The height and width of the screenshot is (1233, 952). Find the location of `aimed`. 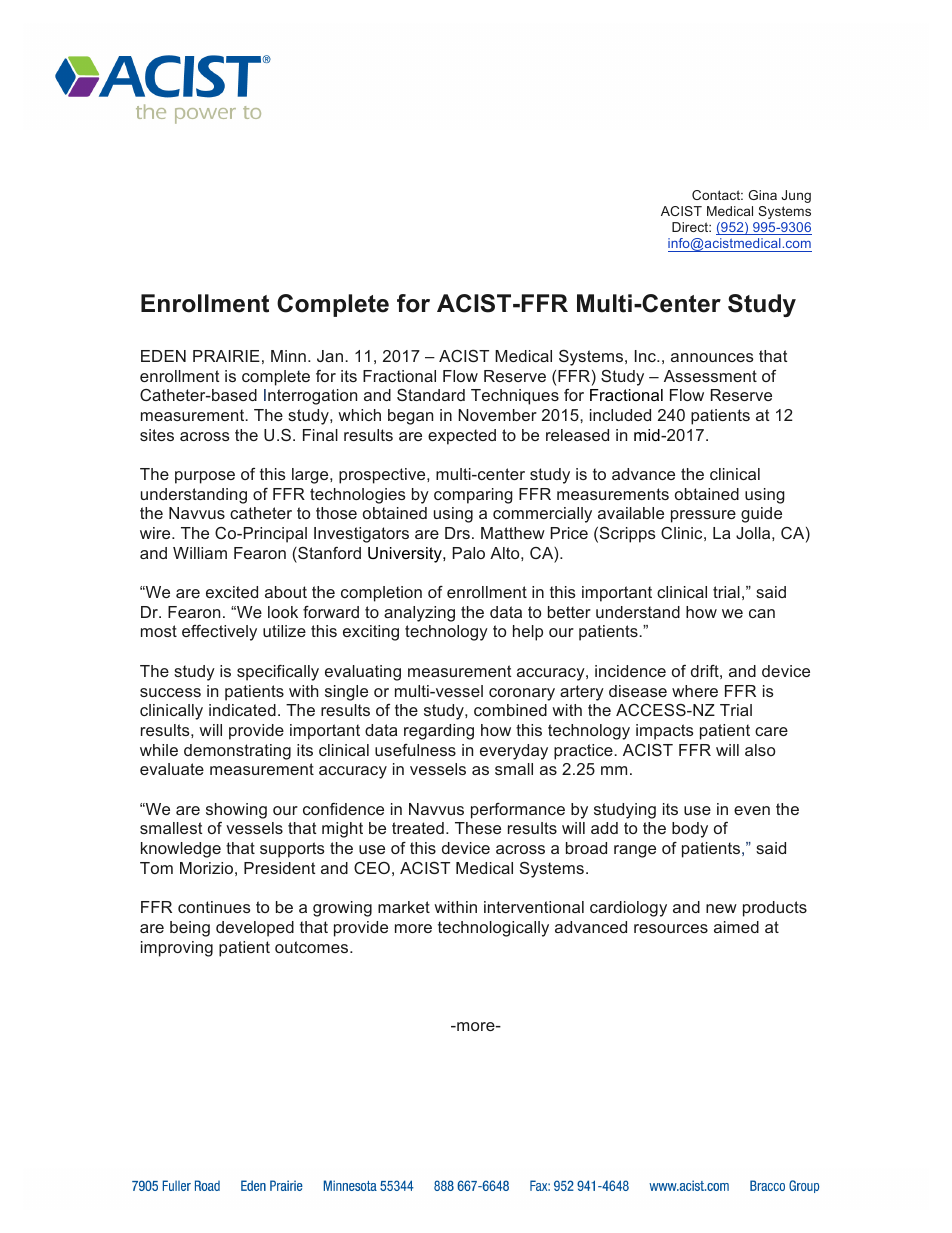

aimed is located at coordinates (736, 927).
